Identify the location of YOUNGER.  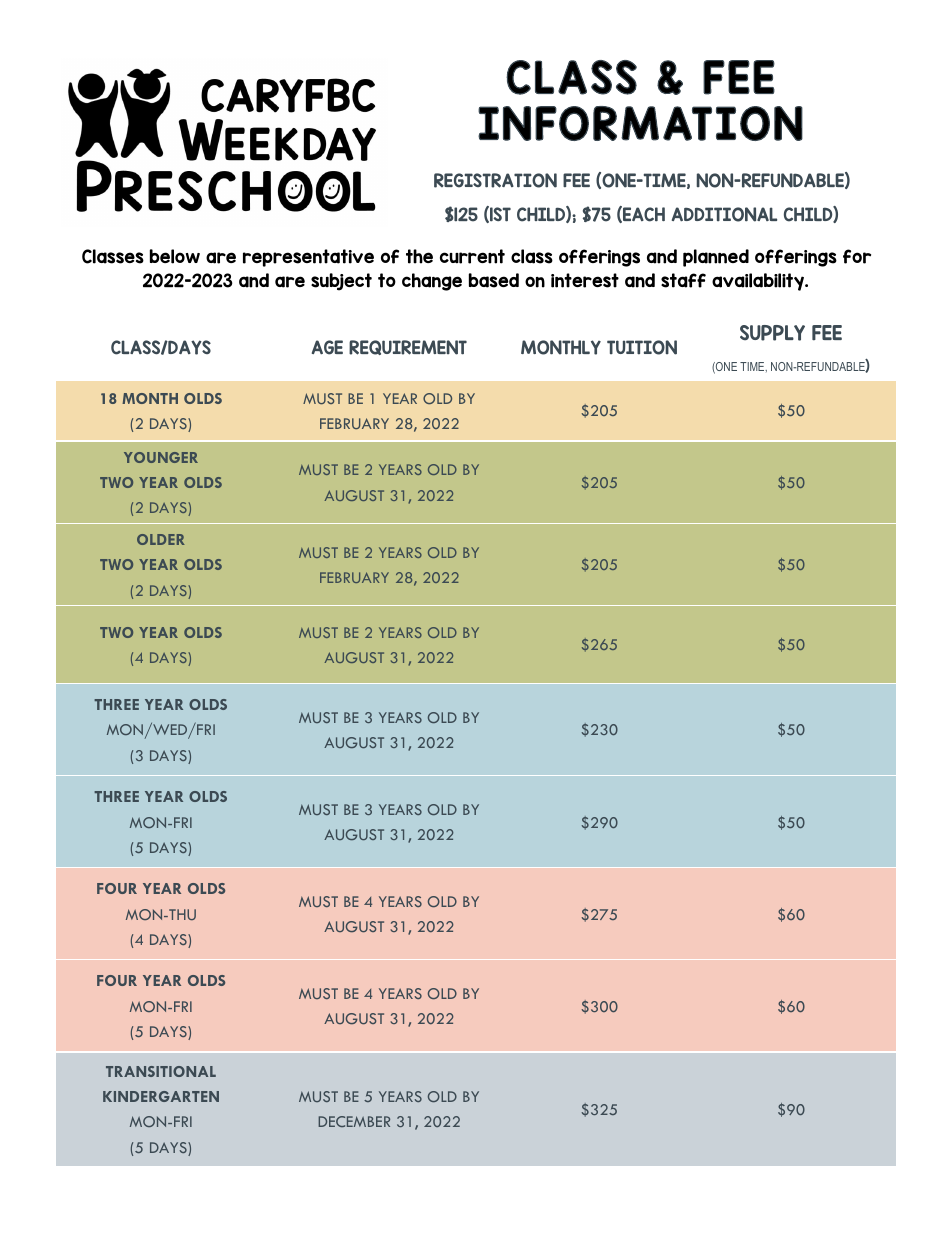
(161, 457).
